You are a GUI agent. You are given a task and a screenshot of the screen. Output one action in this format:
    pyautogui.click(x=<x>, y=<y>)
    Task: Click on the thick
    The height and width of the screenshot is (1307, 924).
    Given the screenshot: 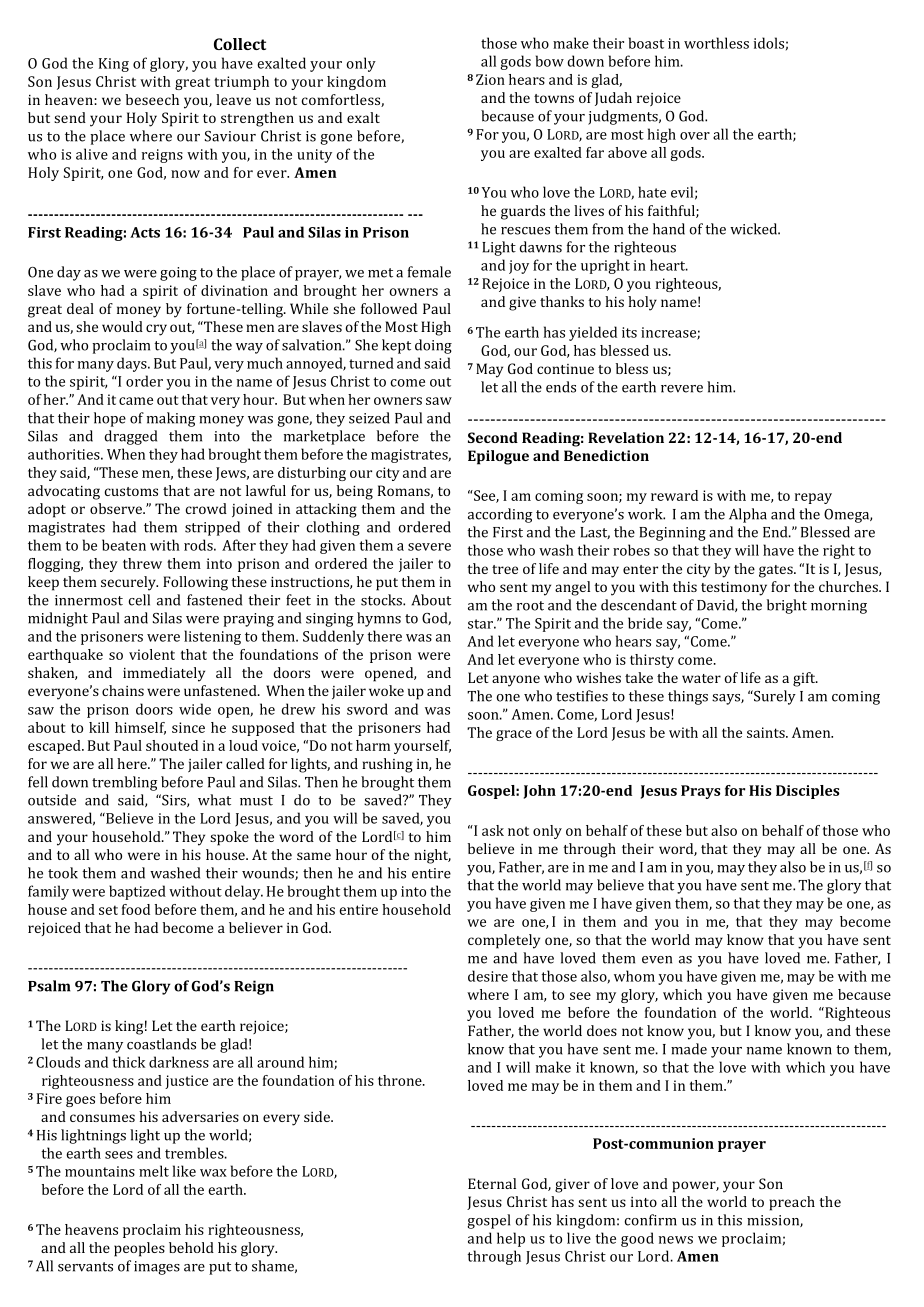 What is the action you would take?
    pyautogui.click(x=129, y=1062)
